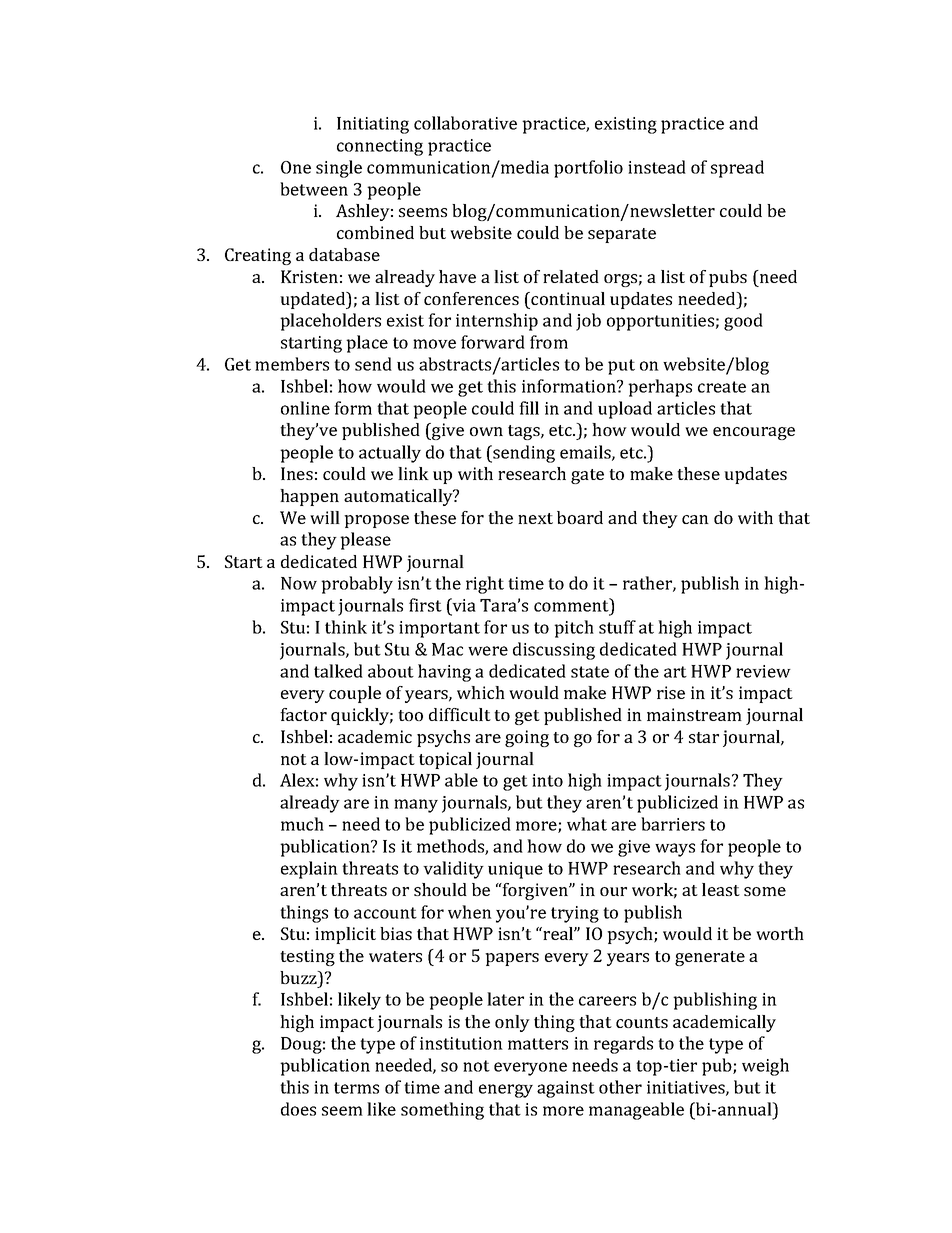  What do you see at coordinates (465, 123) in the screenshot?
I see `collaborative` at bounding box center [465, 123].
